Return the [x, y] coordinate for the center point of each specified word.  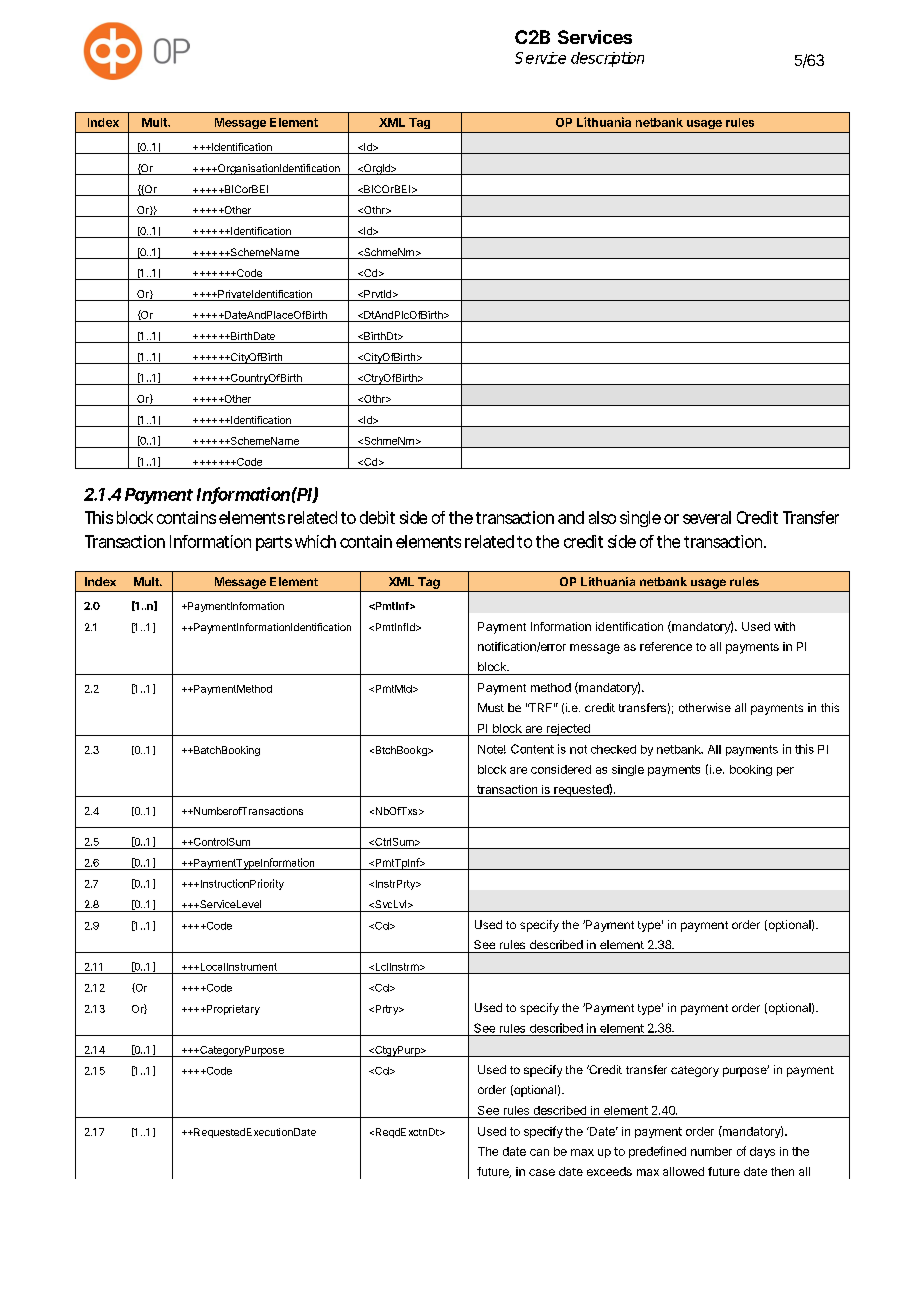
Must [491, 707]
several [707, 517]
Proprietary [232, 1010]
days [762, 1152]
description [607, 59]
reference [666, 646]
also [602, 517]
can [539, 1152]
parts [274, 543]
